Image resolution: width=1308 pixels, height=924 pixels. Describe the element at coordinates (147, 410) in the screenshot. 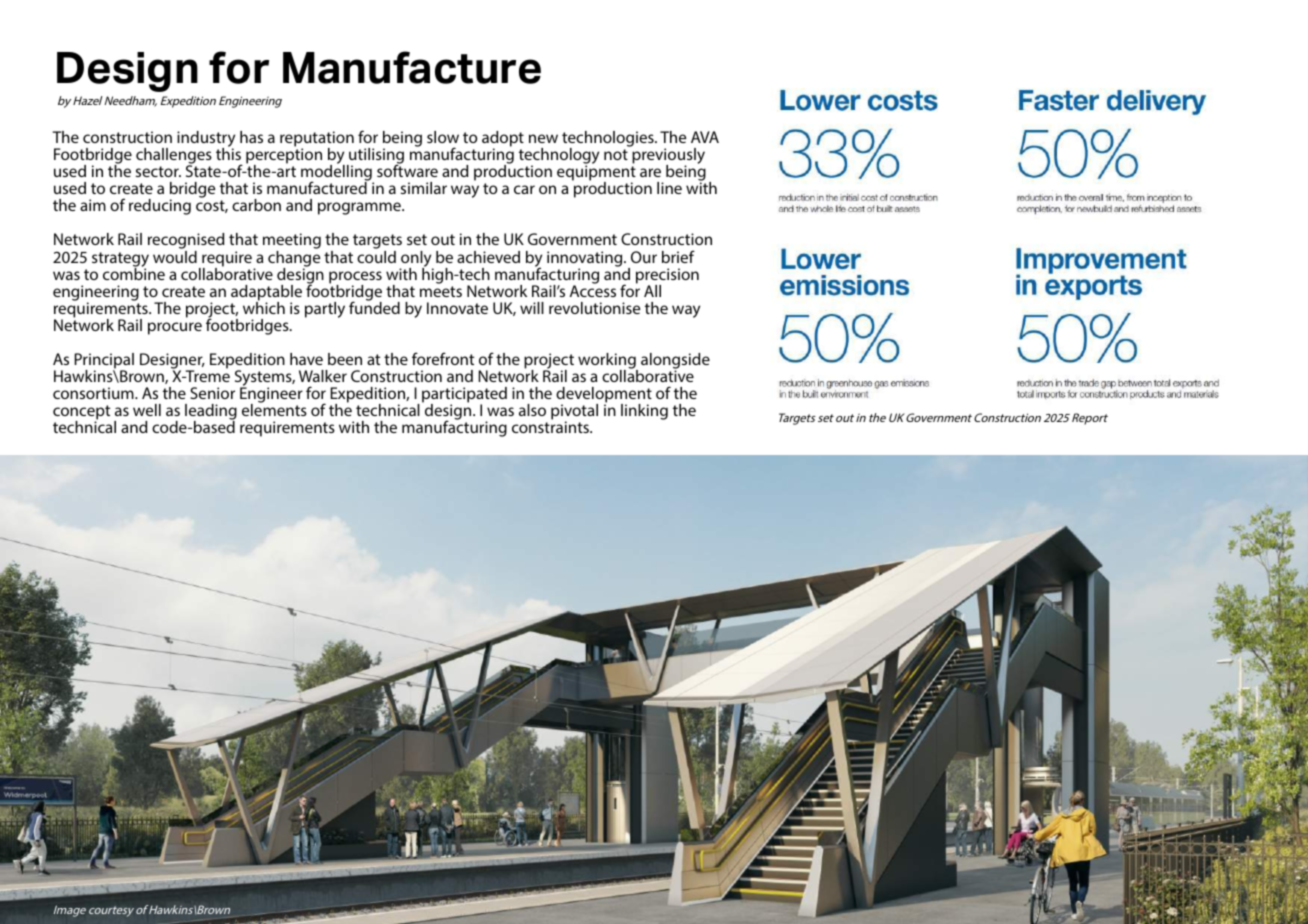

I see `well` at that location.
